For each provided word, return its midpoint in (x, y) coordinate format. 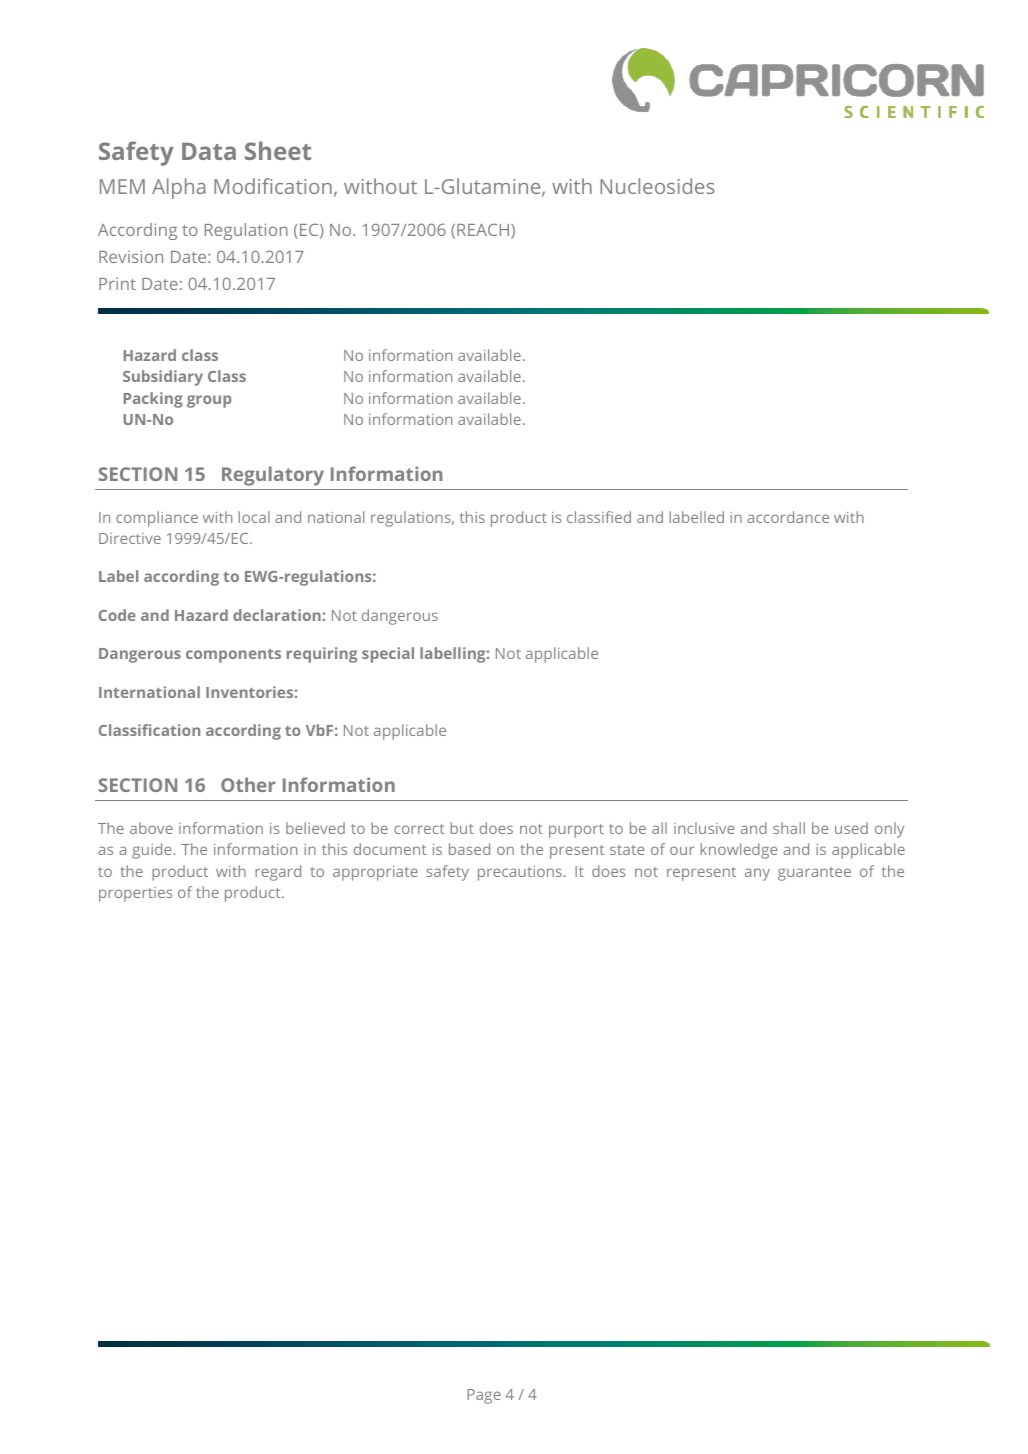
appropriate (375, 873)
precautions (520, 873)
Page (484, 1396)
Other (248, 784)
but (462, 828)
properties (136, 894)
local (254, 517)
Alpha (178, 188)
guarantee (814, 874)
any (757, 874)
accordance (788, 517)
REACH (484, 231)
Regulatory (273, 476)
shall (789, 828)
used (851, 828)
